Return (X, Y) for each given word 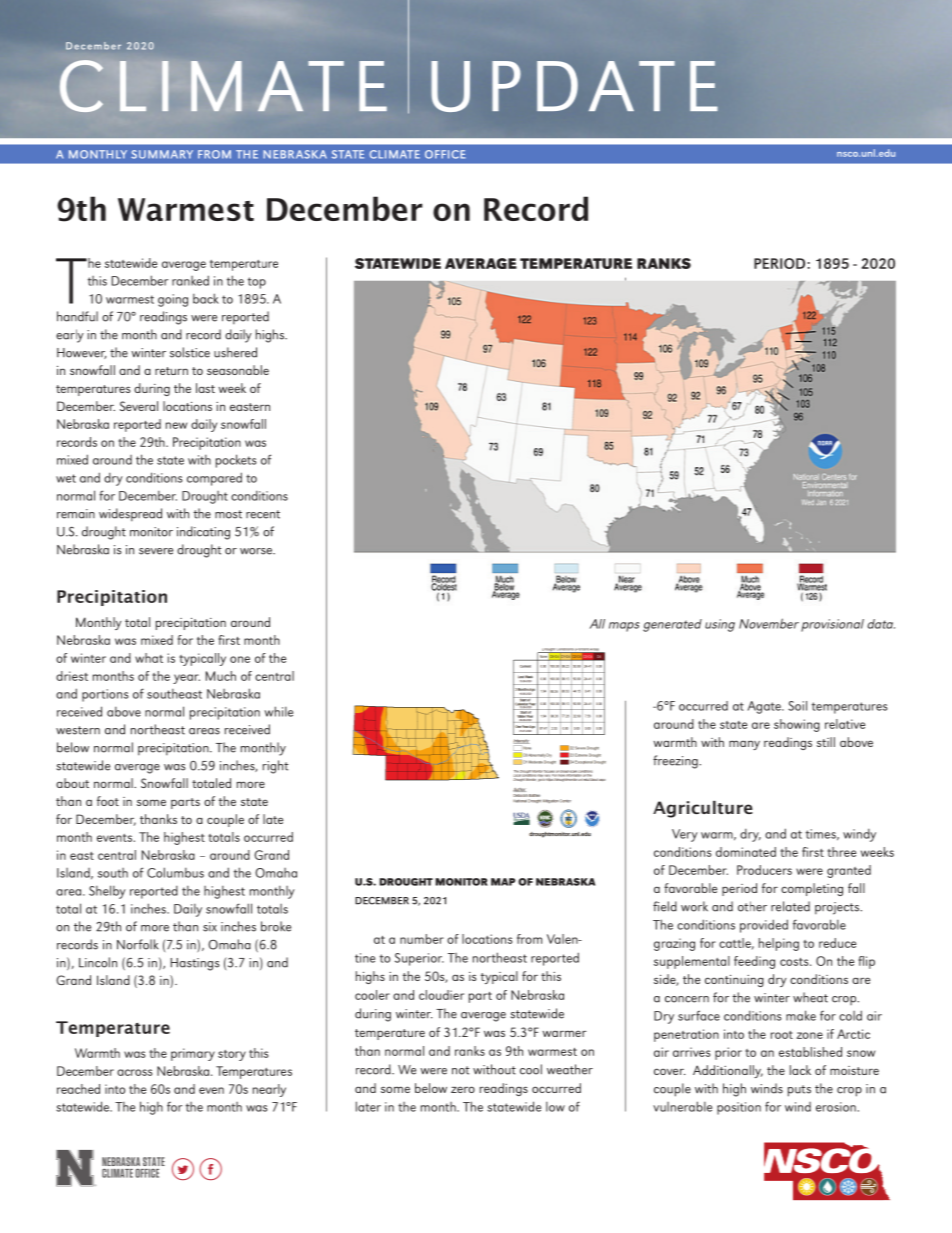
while (279, 711)
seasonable (238, 370)
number (422, 939)
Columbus (175, 872)
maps (624, 627)
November (769, 623)
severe (156, 551)
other (752, 906)
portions (105, 695)
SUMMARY (162, 154)
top (257, 283)
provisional (832, 625)
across (134, 1072)
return (171, 371)
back (206, 298)
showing (797, 725)
